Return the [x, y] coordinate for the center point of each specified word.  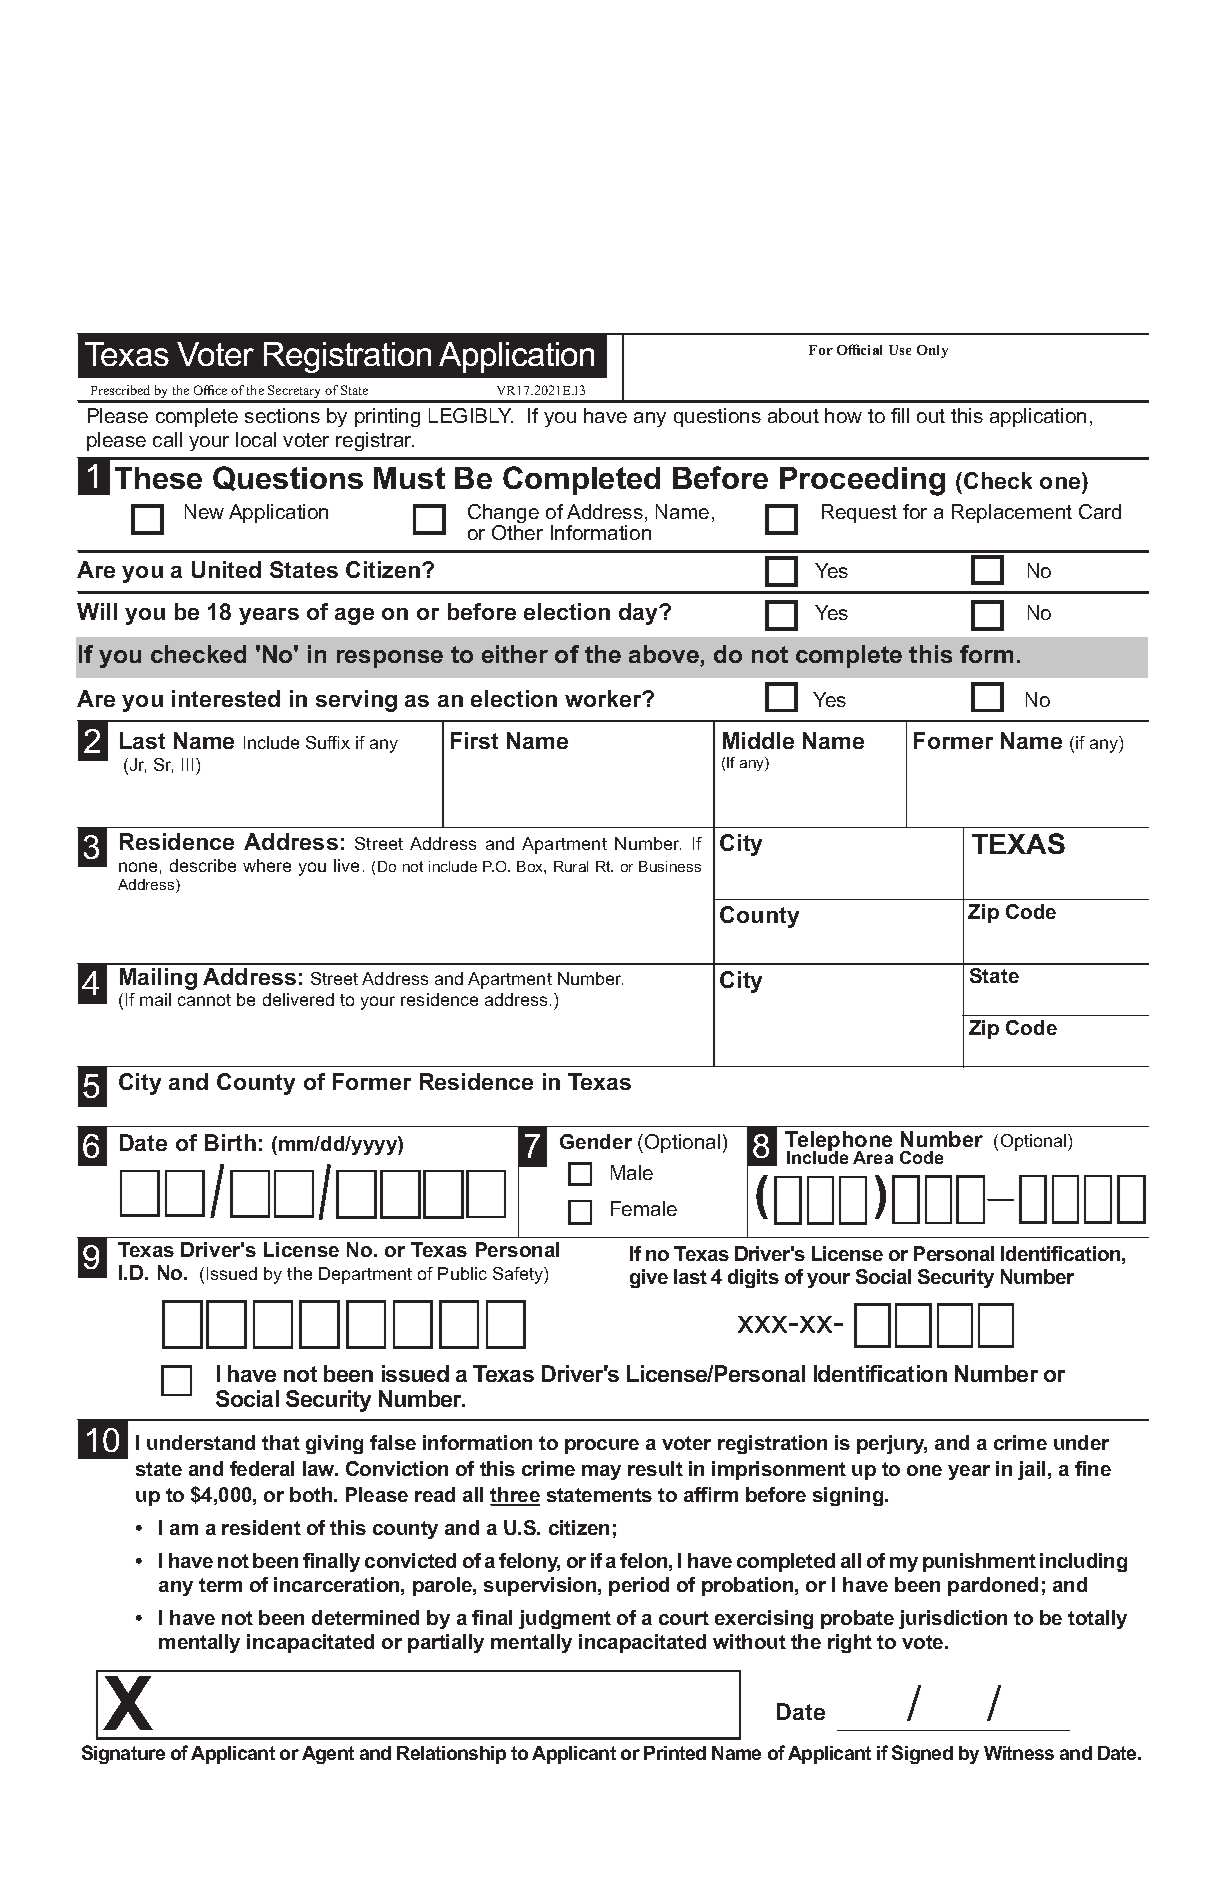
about [793, 415]
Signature [123, 1754]
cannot [204, 1000]
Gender [596, 1141]
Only [932, 351]
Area [873, 1157]
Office [210, 390]
